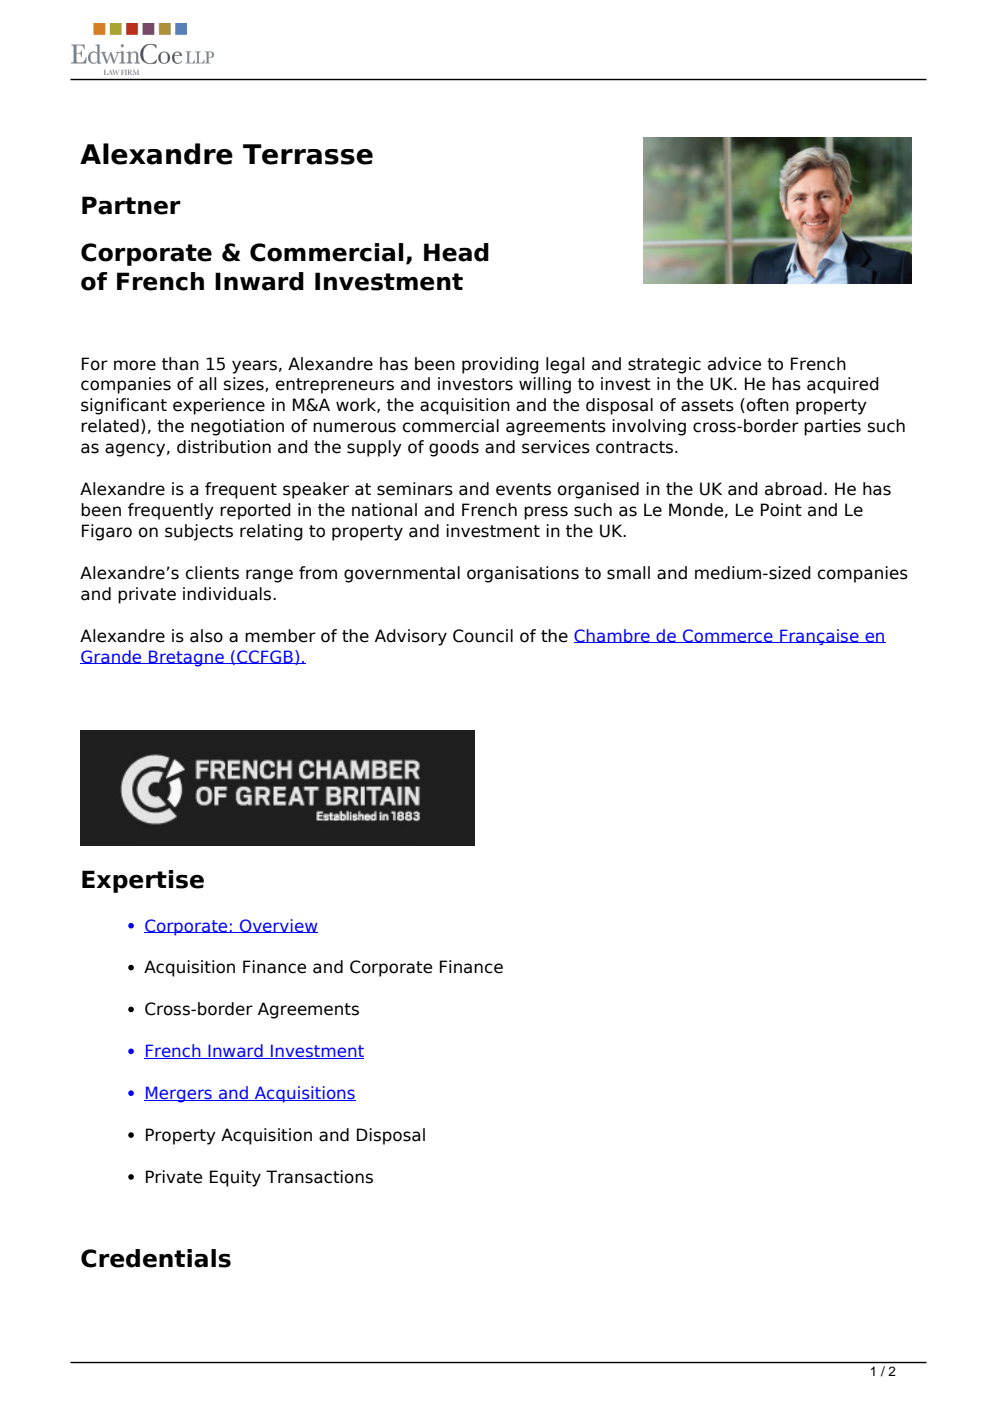 The image size is (997, 1410). I want to click on Overview, so click(278, 926).
